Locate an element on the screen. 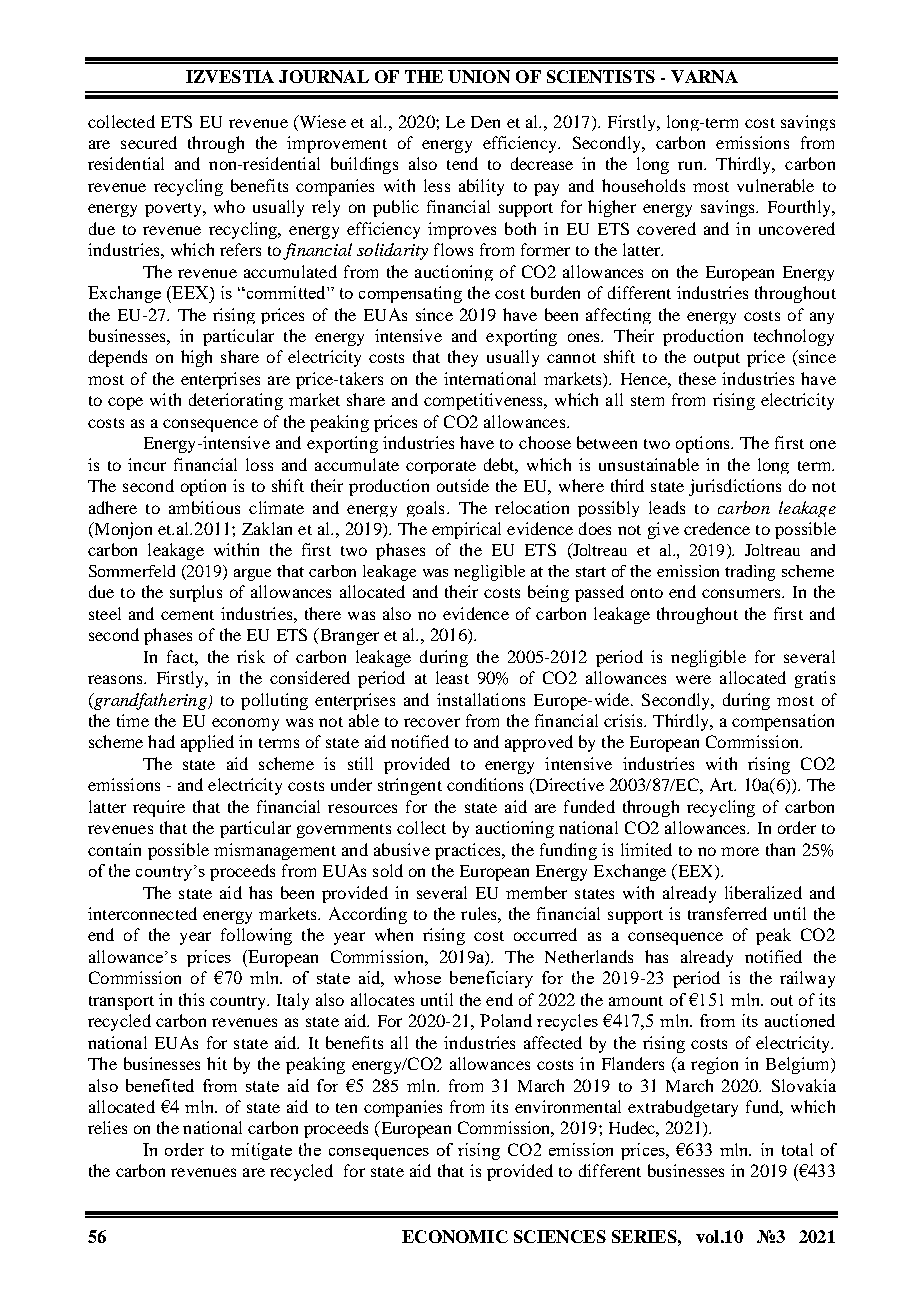  were is located at coordinates (693, 679).
